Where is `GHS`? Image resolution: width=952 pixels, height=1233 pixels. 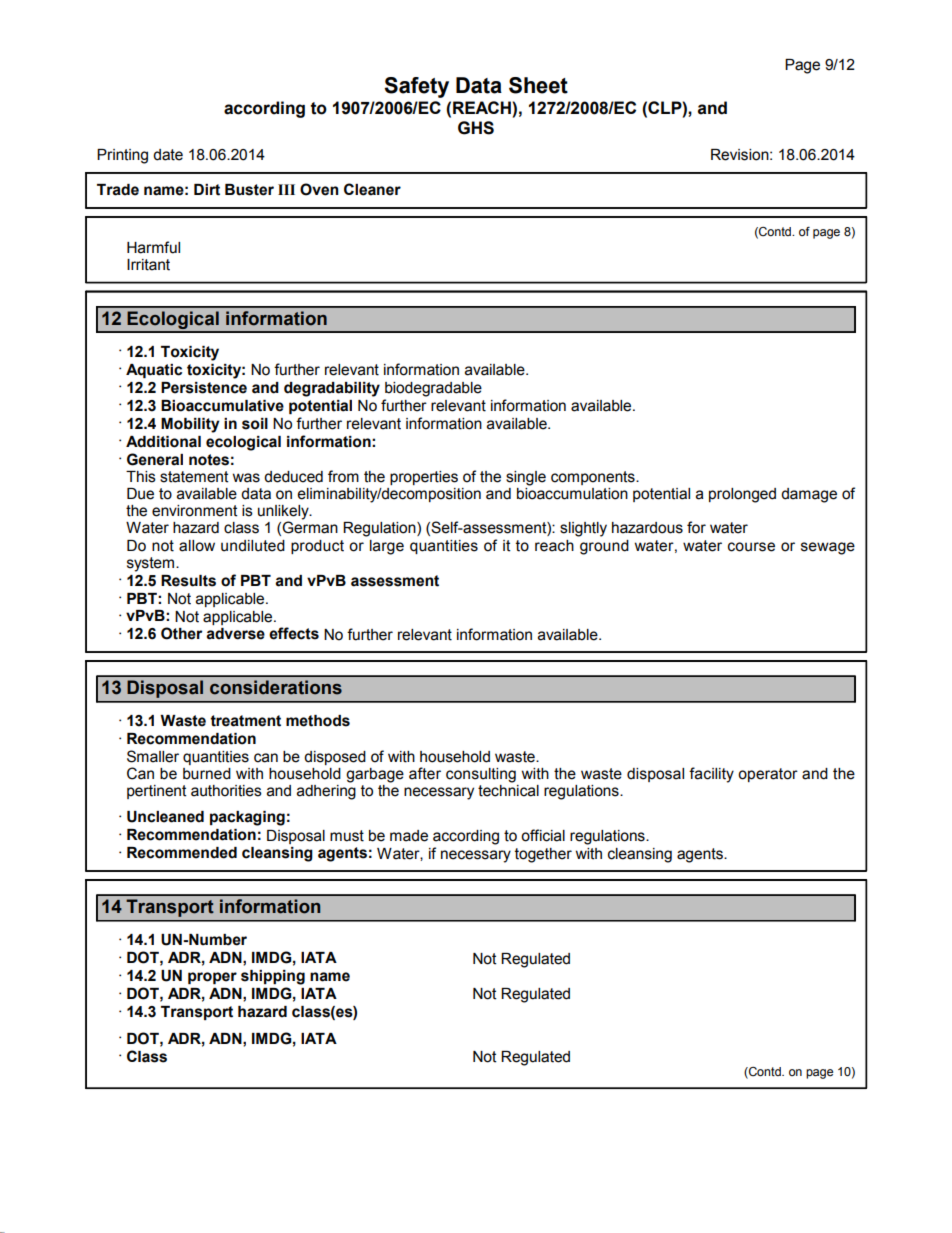 GHS is located at coordinates (476, 128).
